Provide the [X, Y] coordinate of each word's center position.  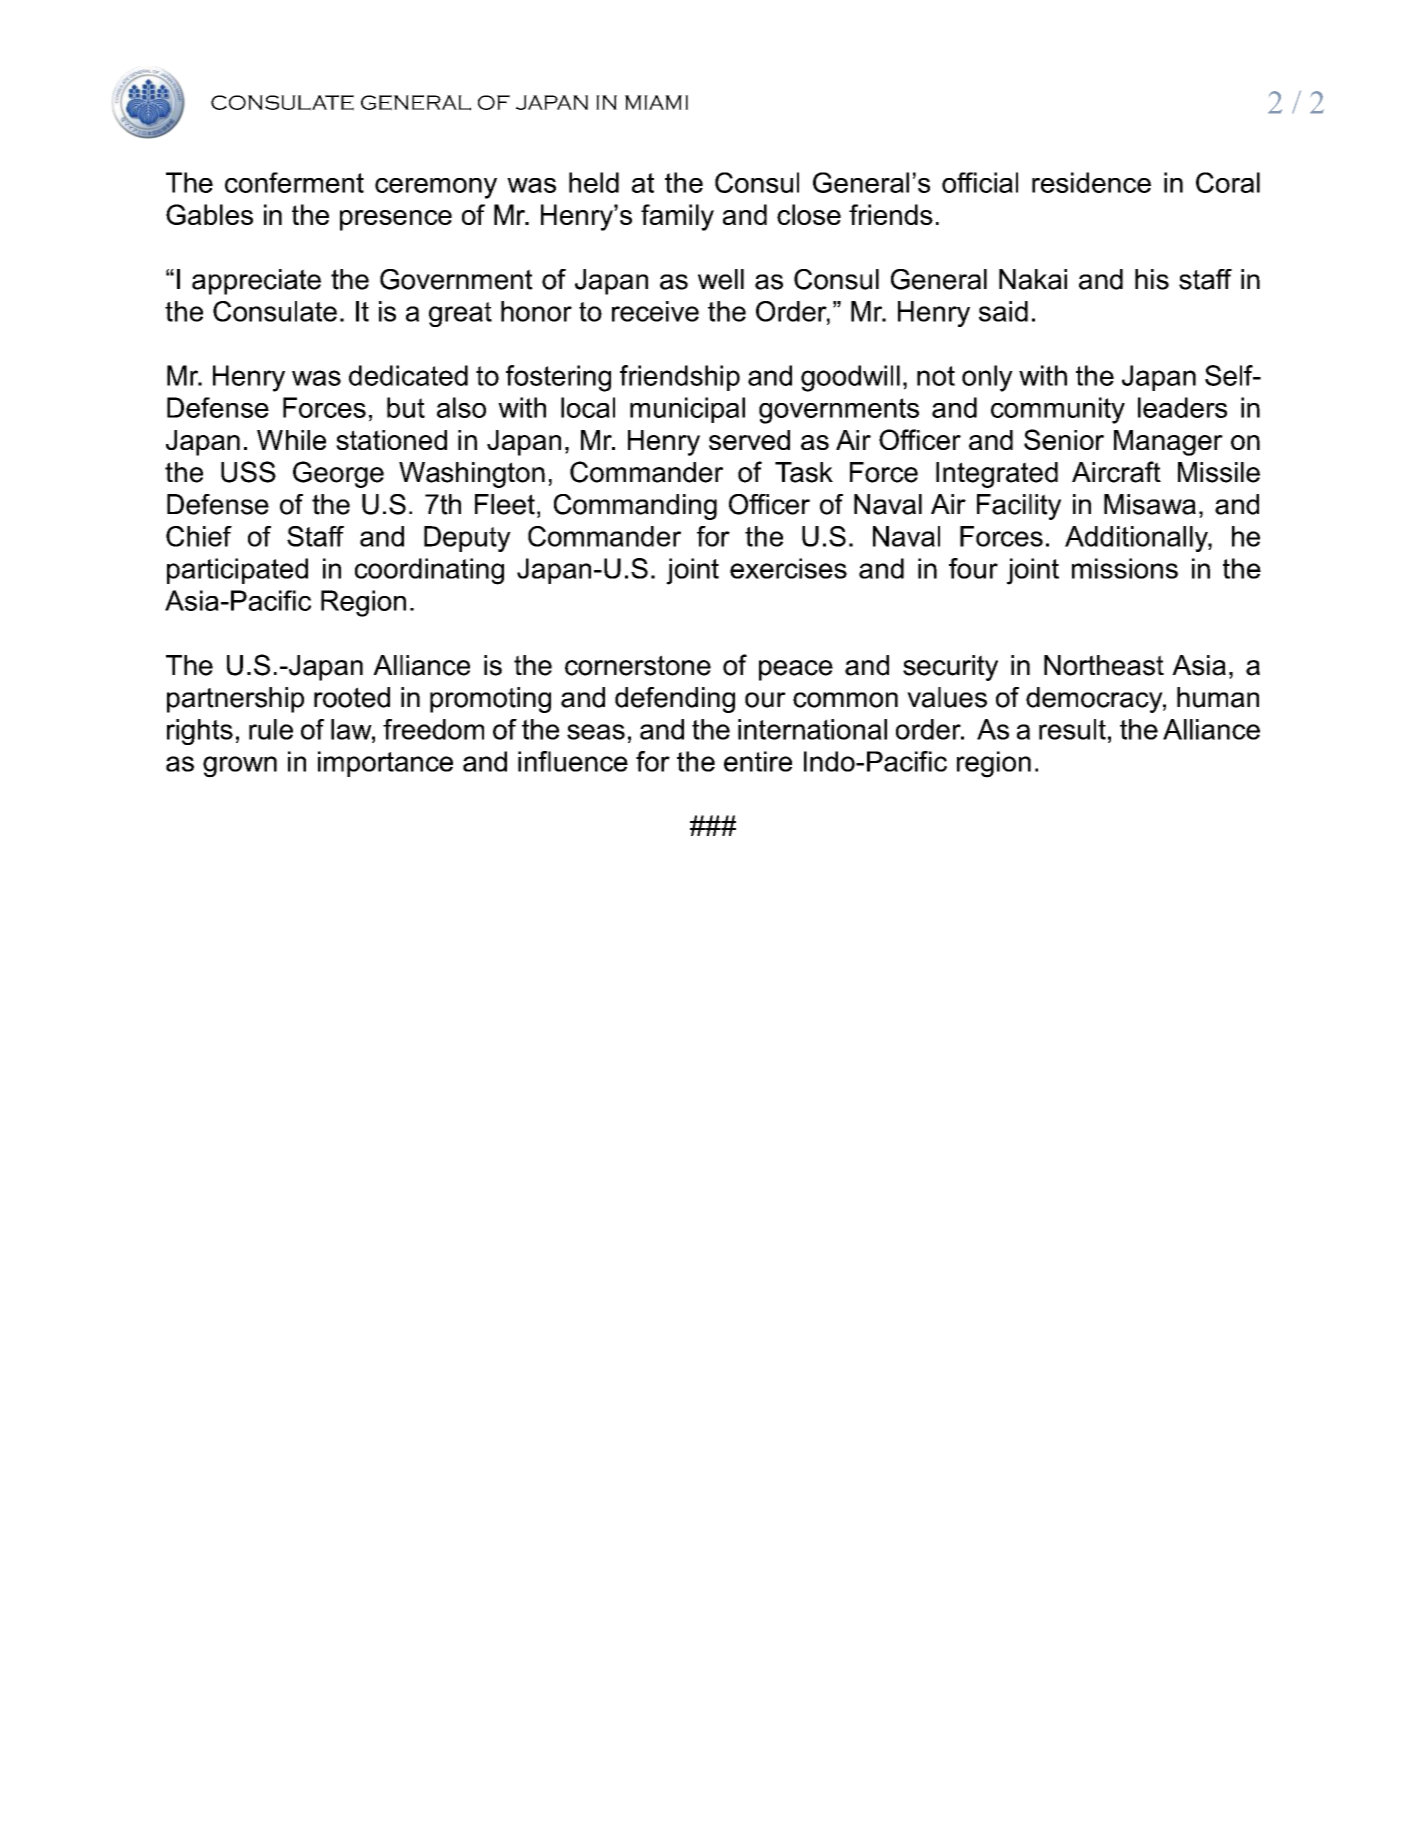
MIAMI [656, 102]
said [1003, 311]
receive [655, 311]
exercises [788, 568]
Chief [199, 536]
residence [1091, 182]
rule [271, 729]
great [460, 314]
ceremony [436, 188]
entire [758, 761]
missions [1125, 568]
